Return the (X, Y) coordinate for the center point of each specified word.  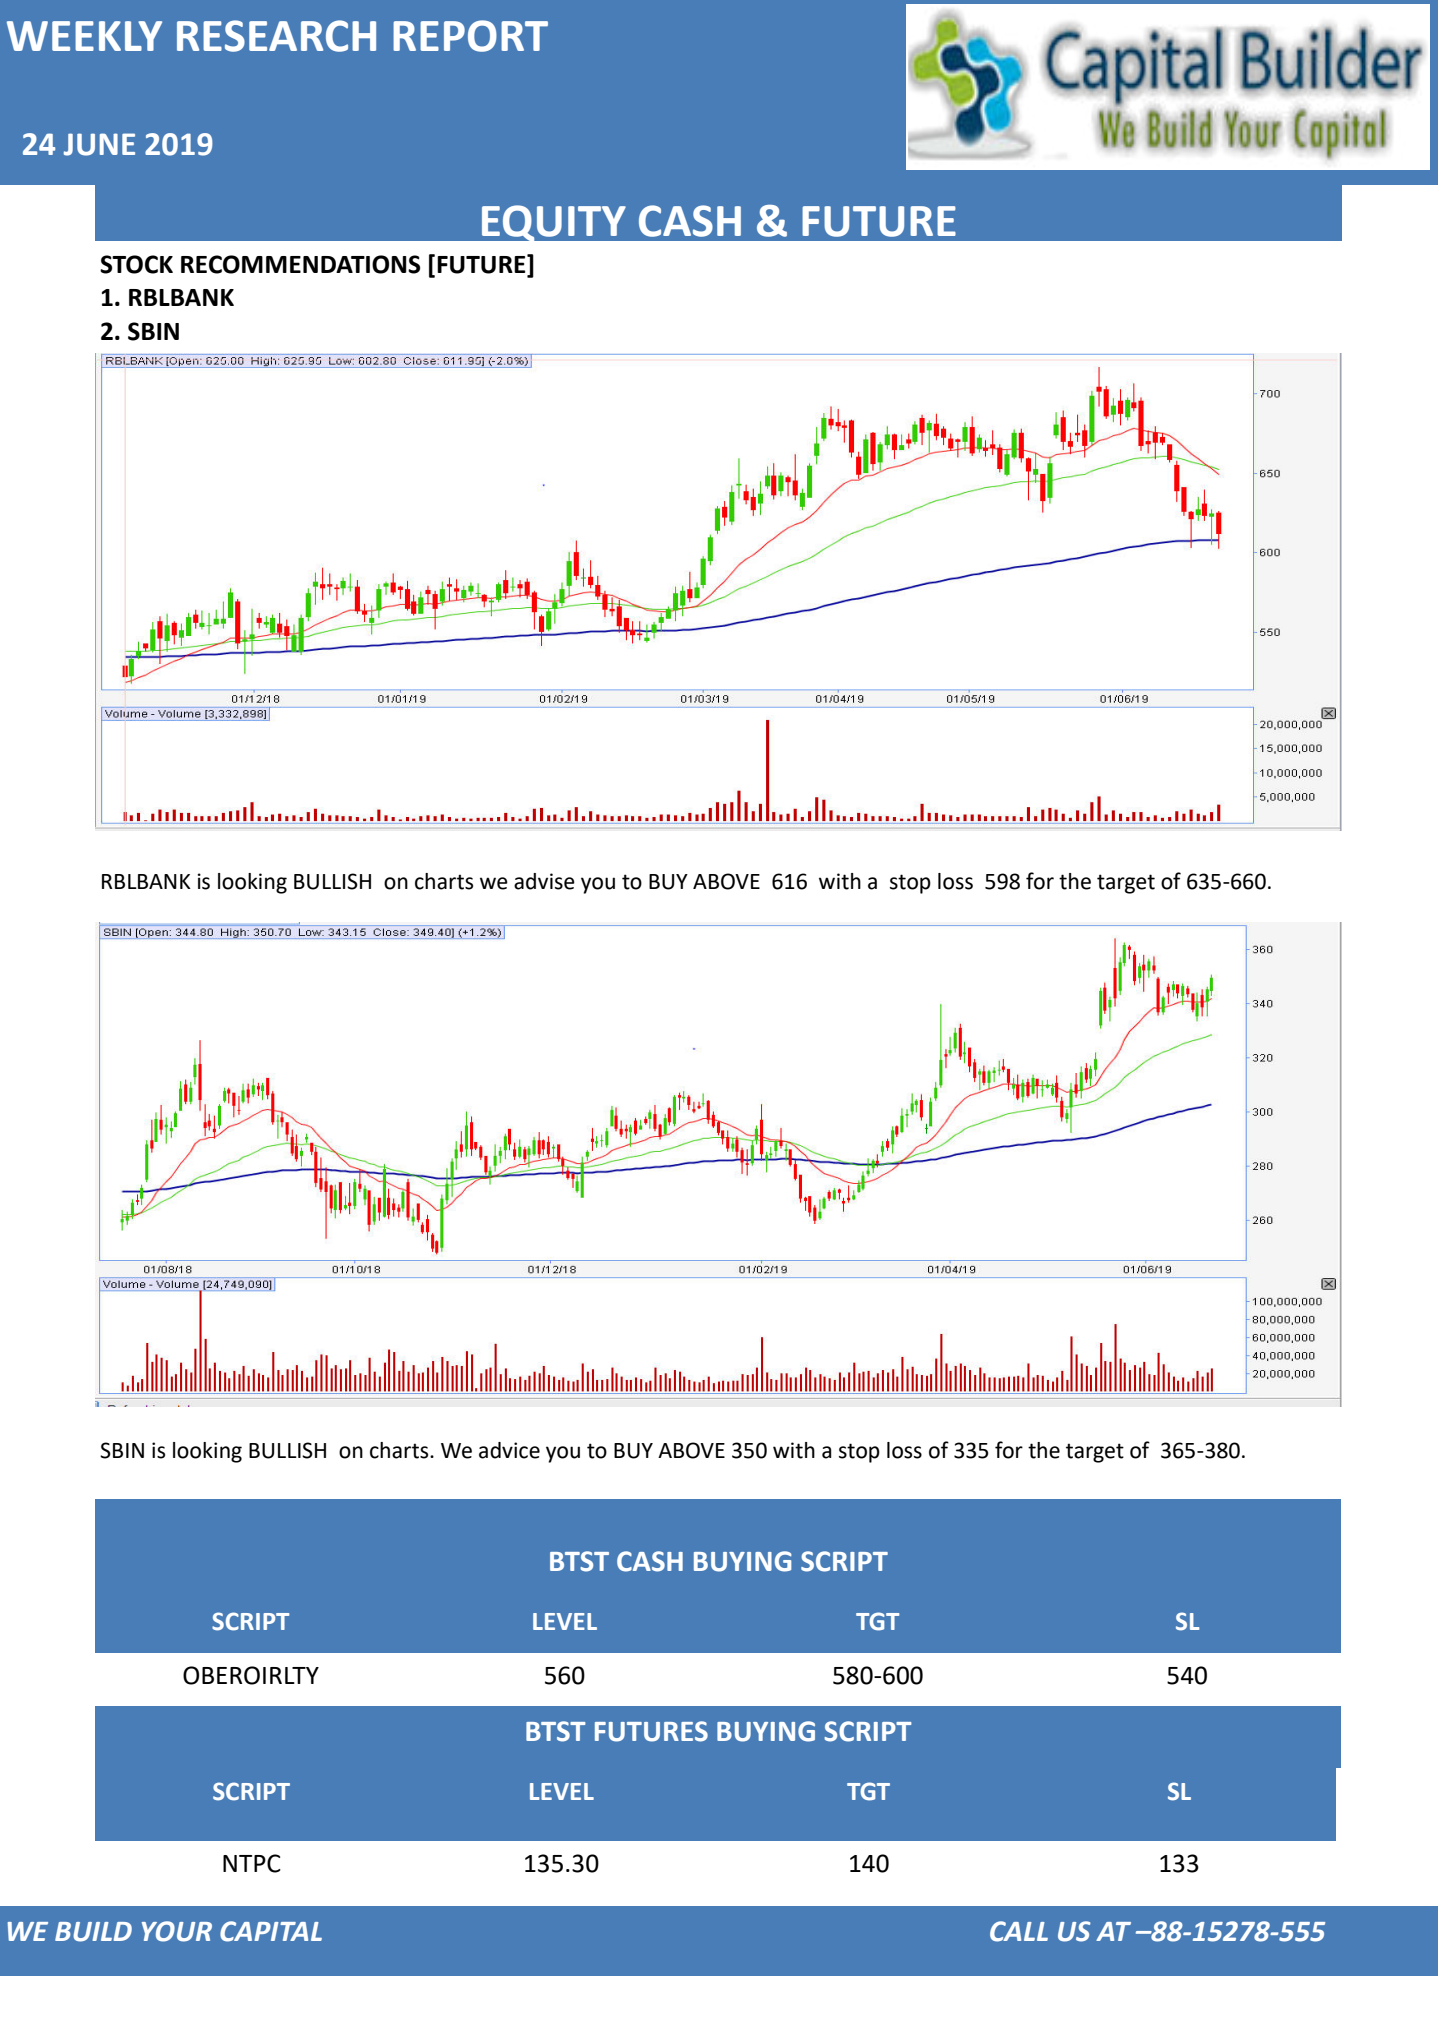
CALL (1019, 1931)
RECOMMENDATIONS (300, 264)
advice (509, 1450)
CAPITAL (271, 1931)
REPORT (470, 36)
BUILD (93, 1932)
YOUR (177, 1931)
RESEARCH (276, 36)
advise (544, 881)
